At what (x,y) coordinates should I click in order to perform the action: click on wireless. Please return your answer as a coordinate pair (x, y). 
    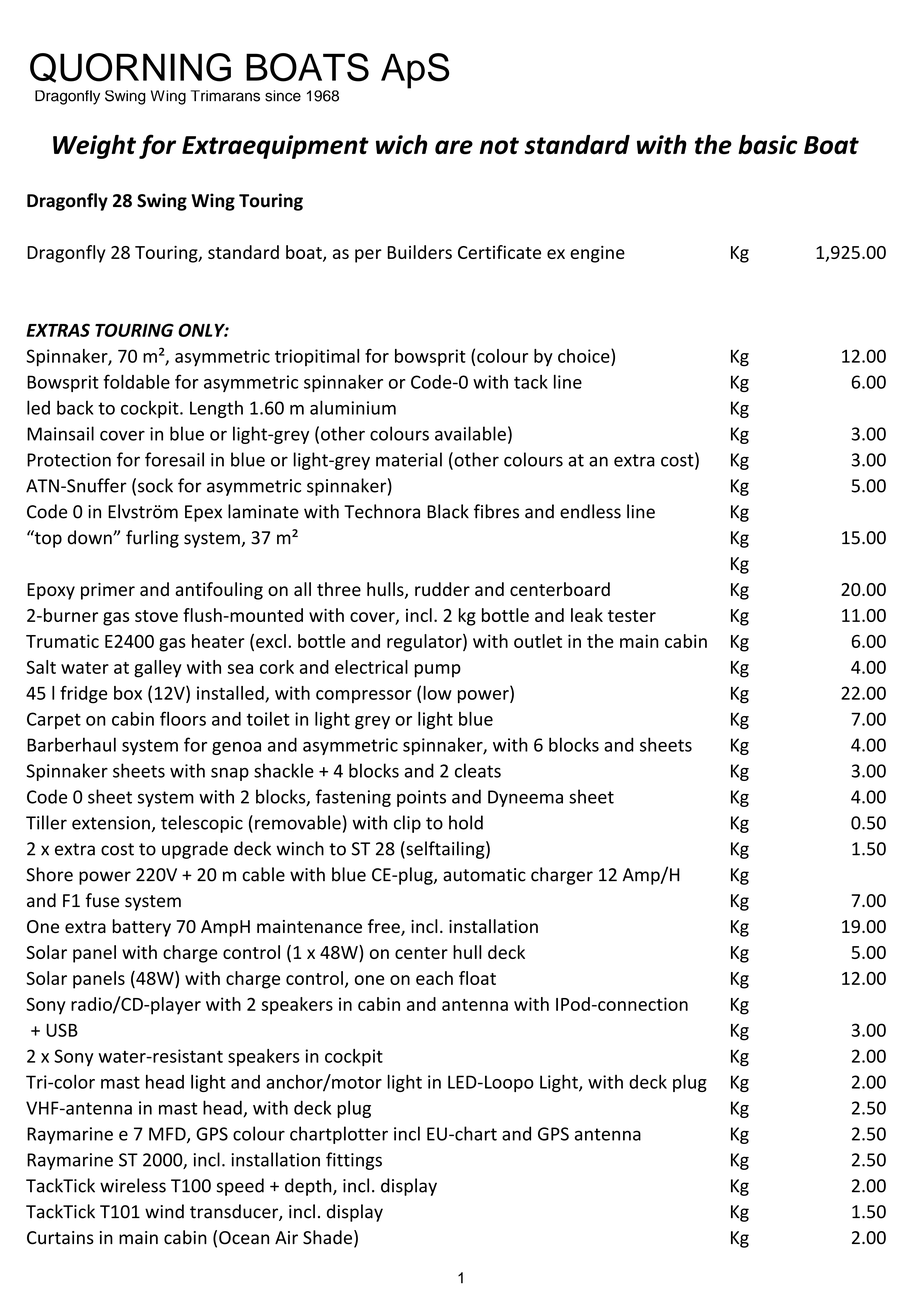
    Looking at the image, I should click on (133, 1185).
